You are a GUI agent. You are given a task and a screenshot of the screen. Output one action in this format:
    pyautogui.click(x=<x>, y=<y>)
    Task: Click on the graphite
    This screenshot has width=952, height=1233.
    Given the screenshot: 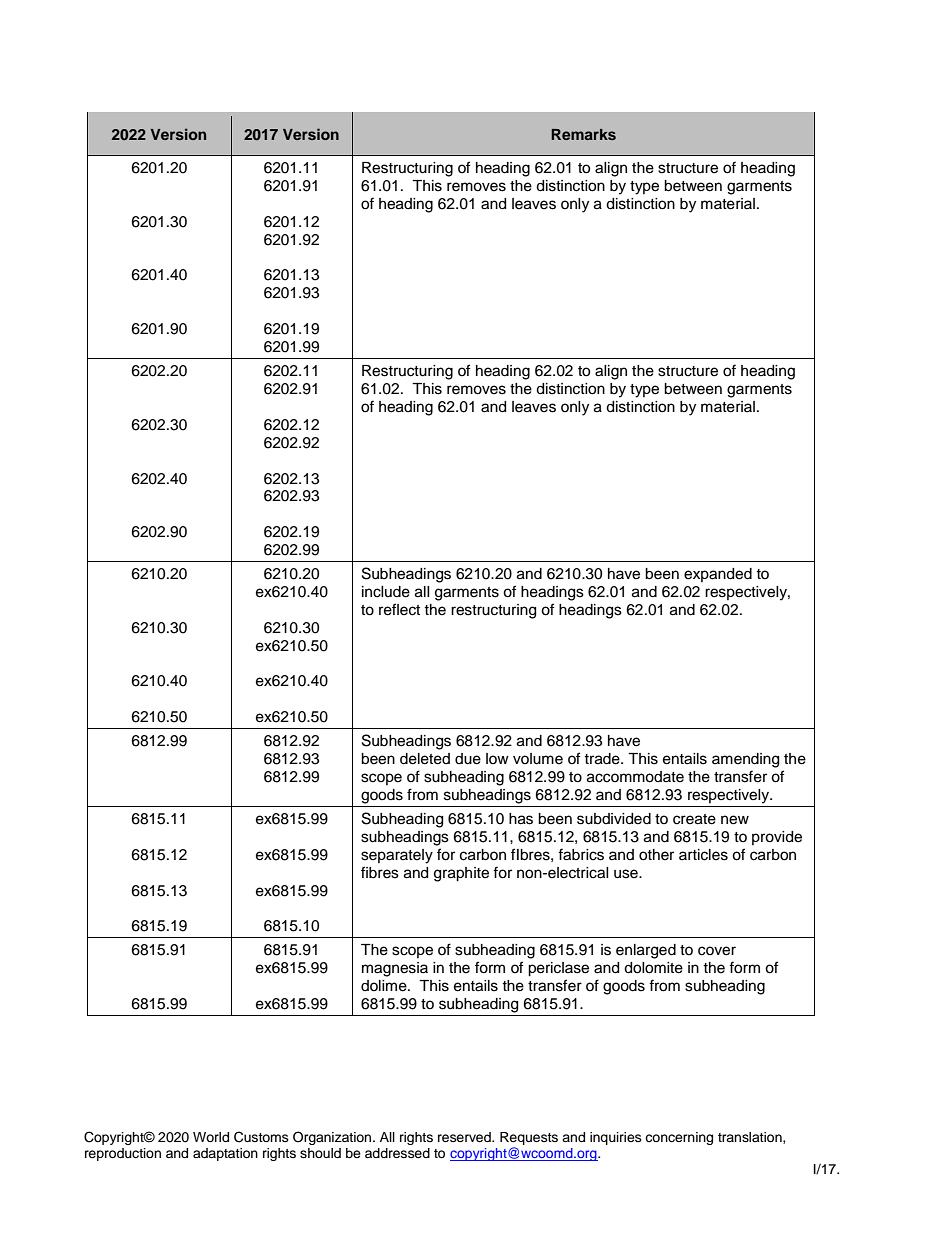 What is the action you would take?
    pyautogui.click(x=461, y=874)
